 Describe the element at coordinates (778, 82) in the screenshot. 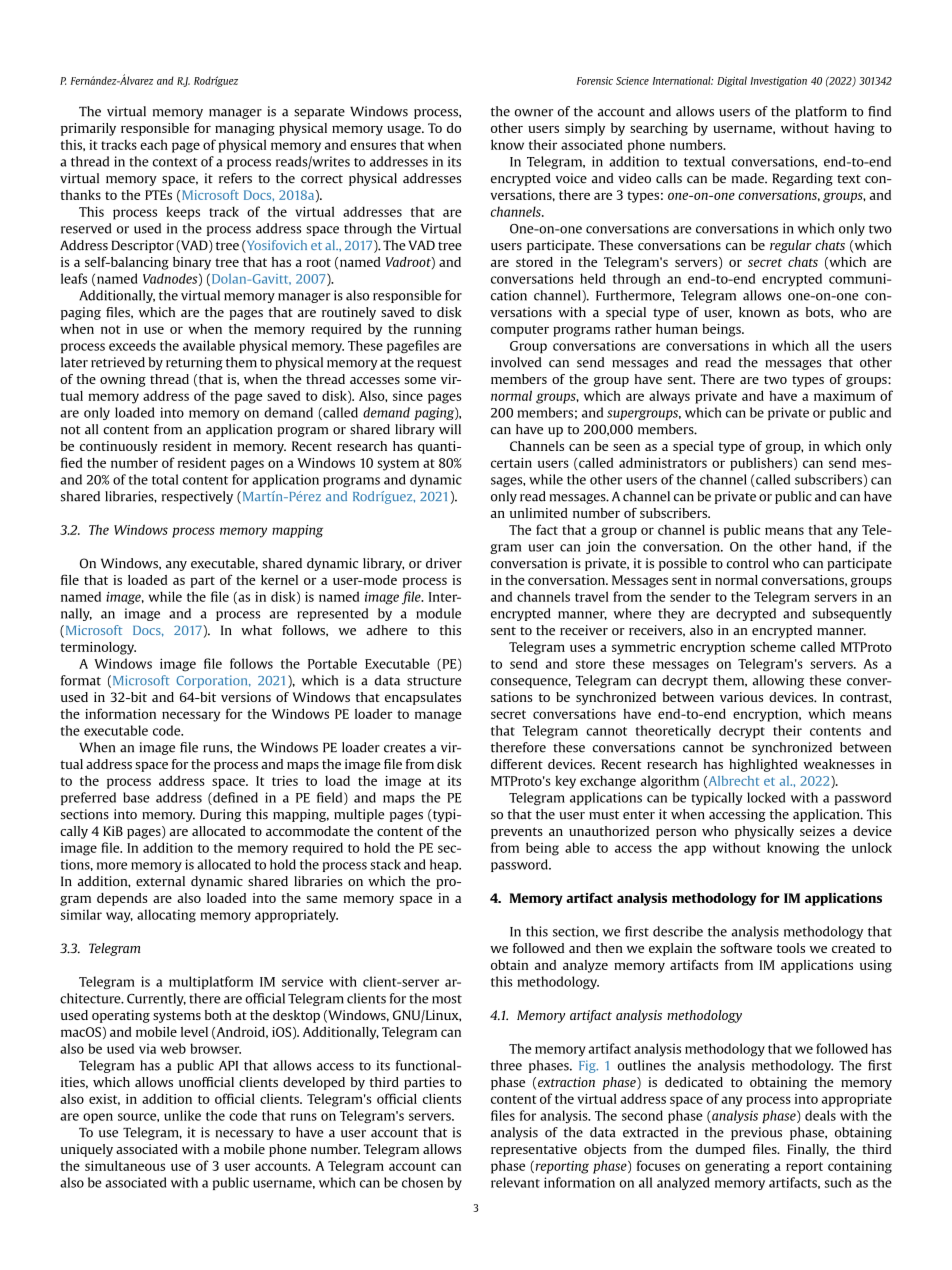

I see `Investigation` at that location.
